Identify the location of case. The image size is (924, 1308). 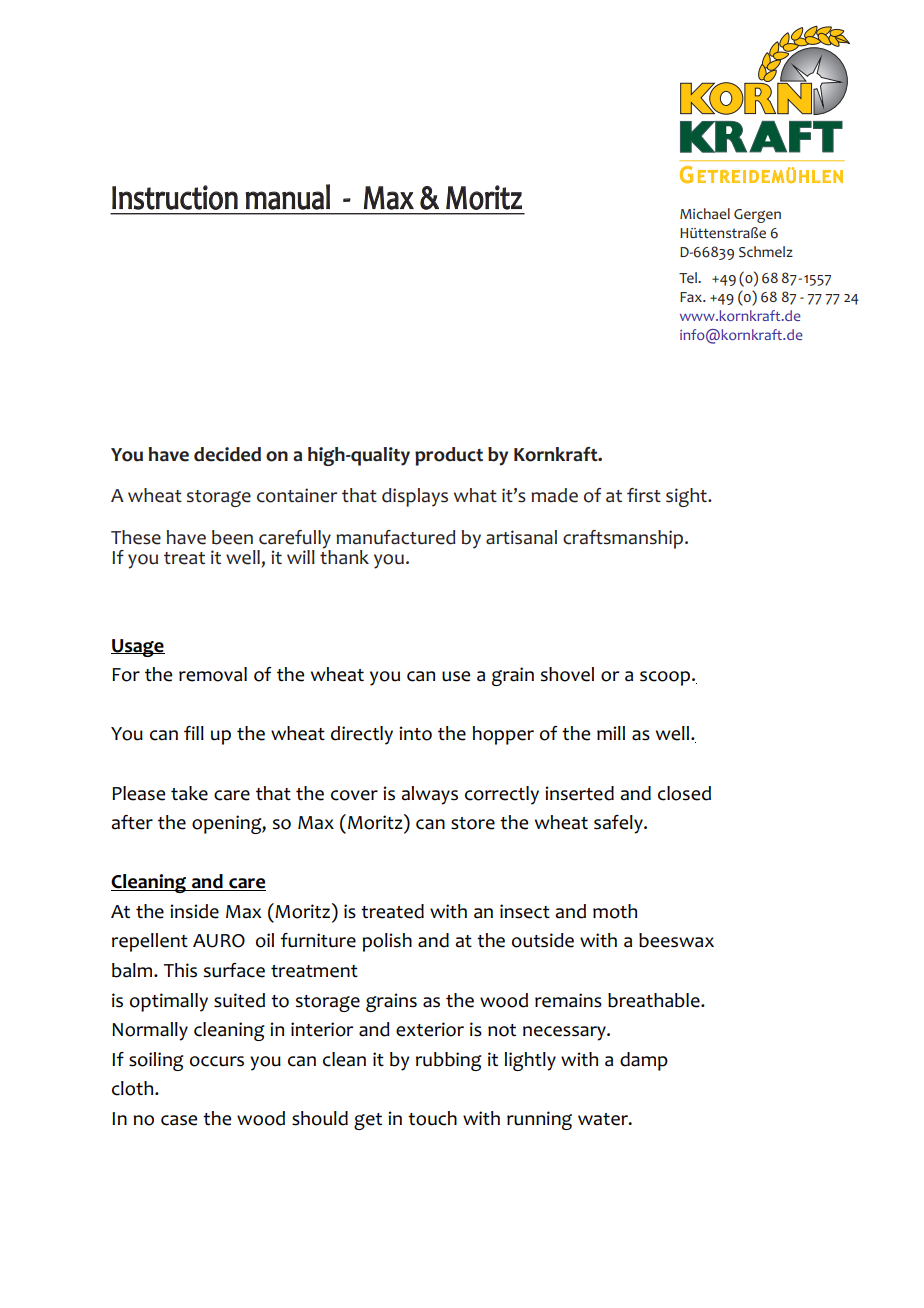
(179, 1120).
